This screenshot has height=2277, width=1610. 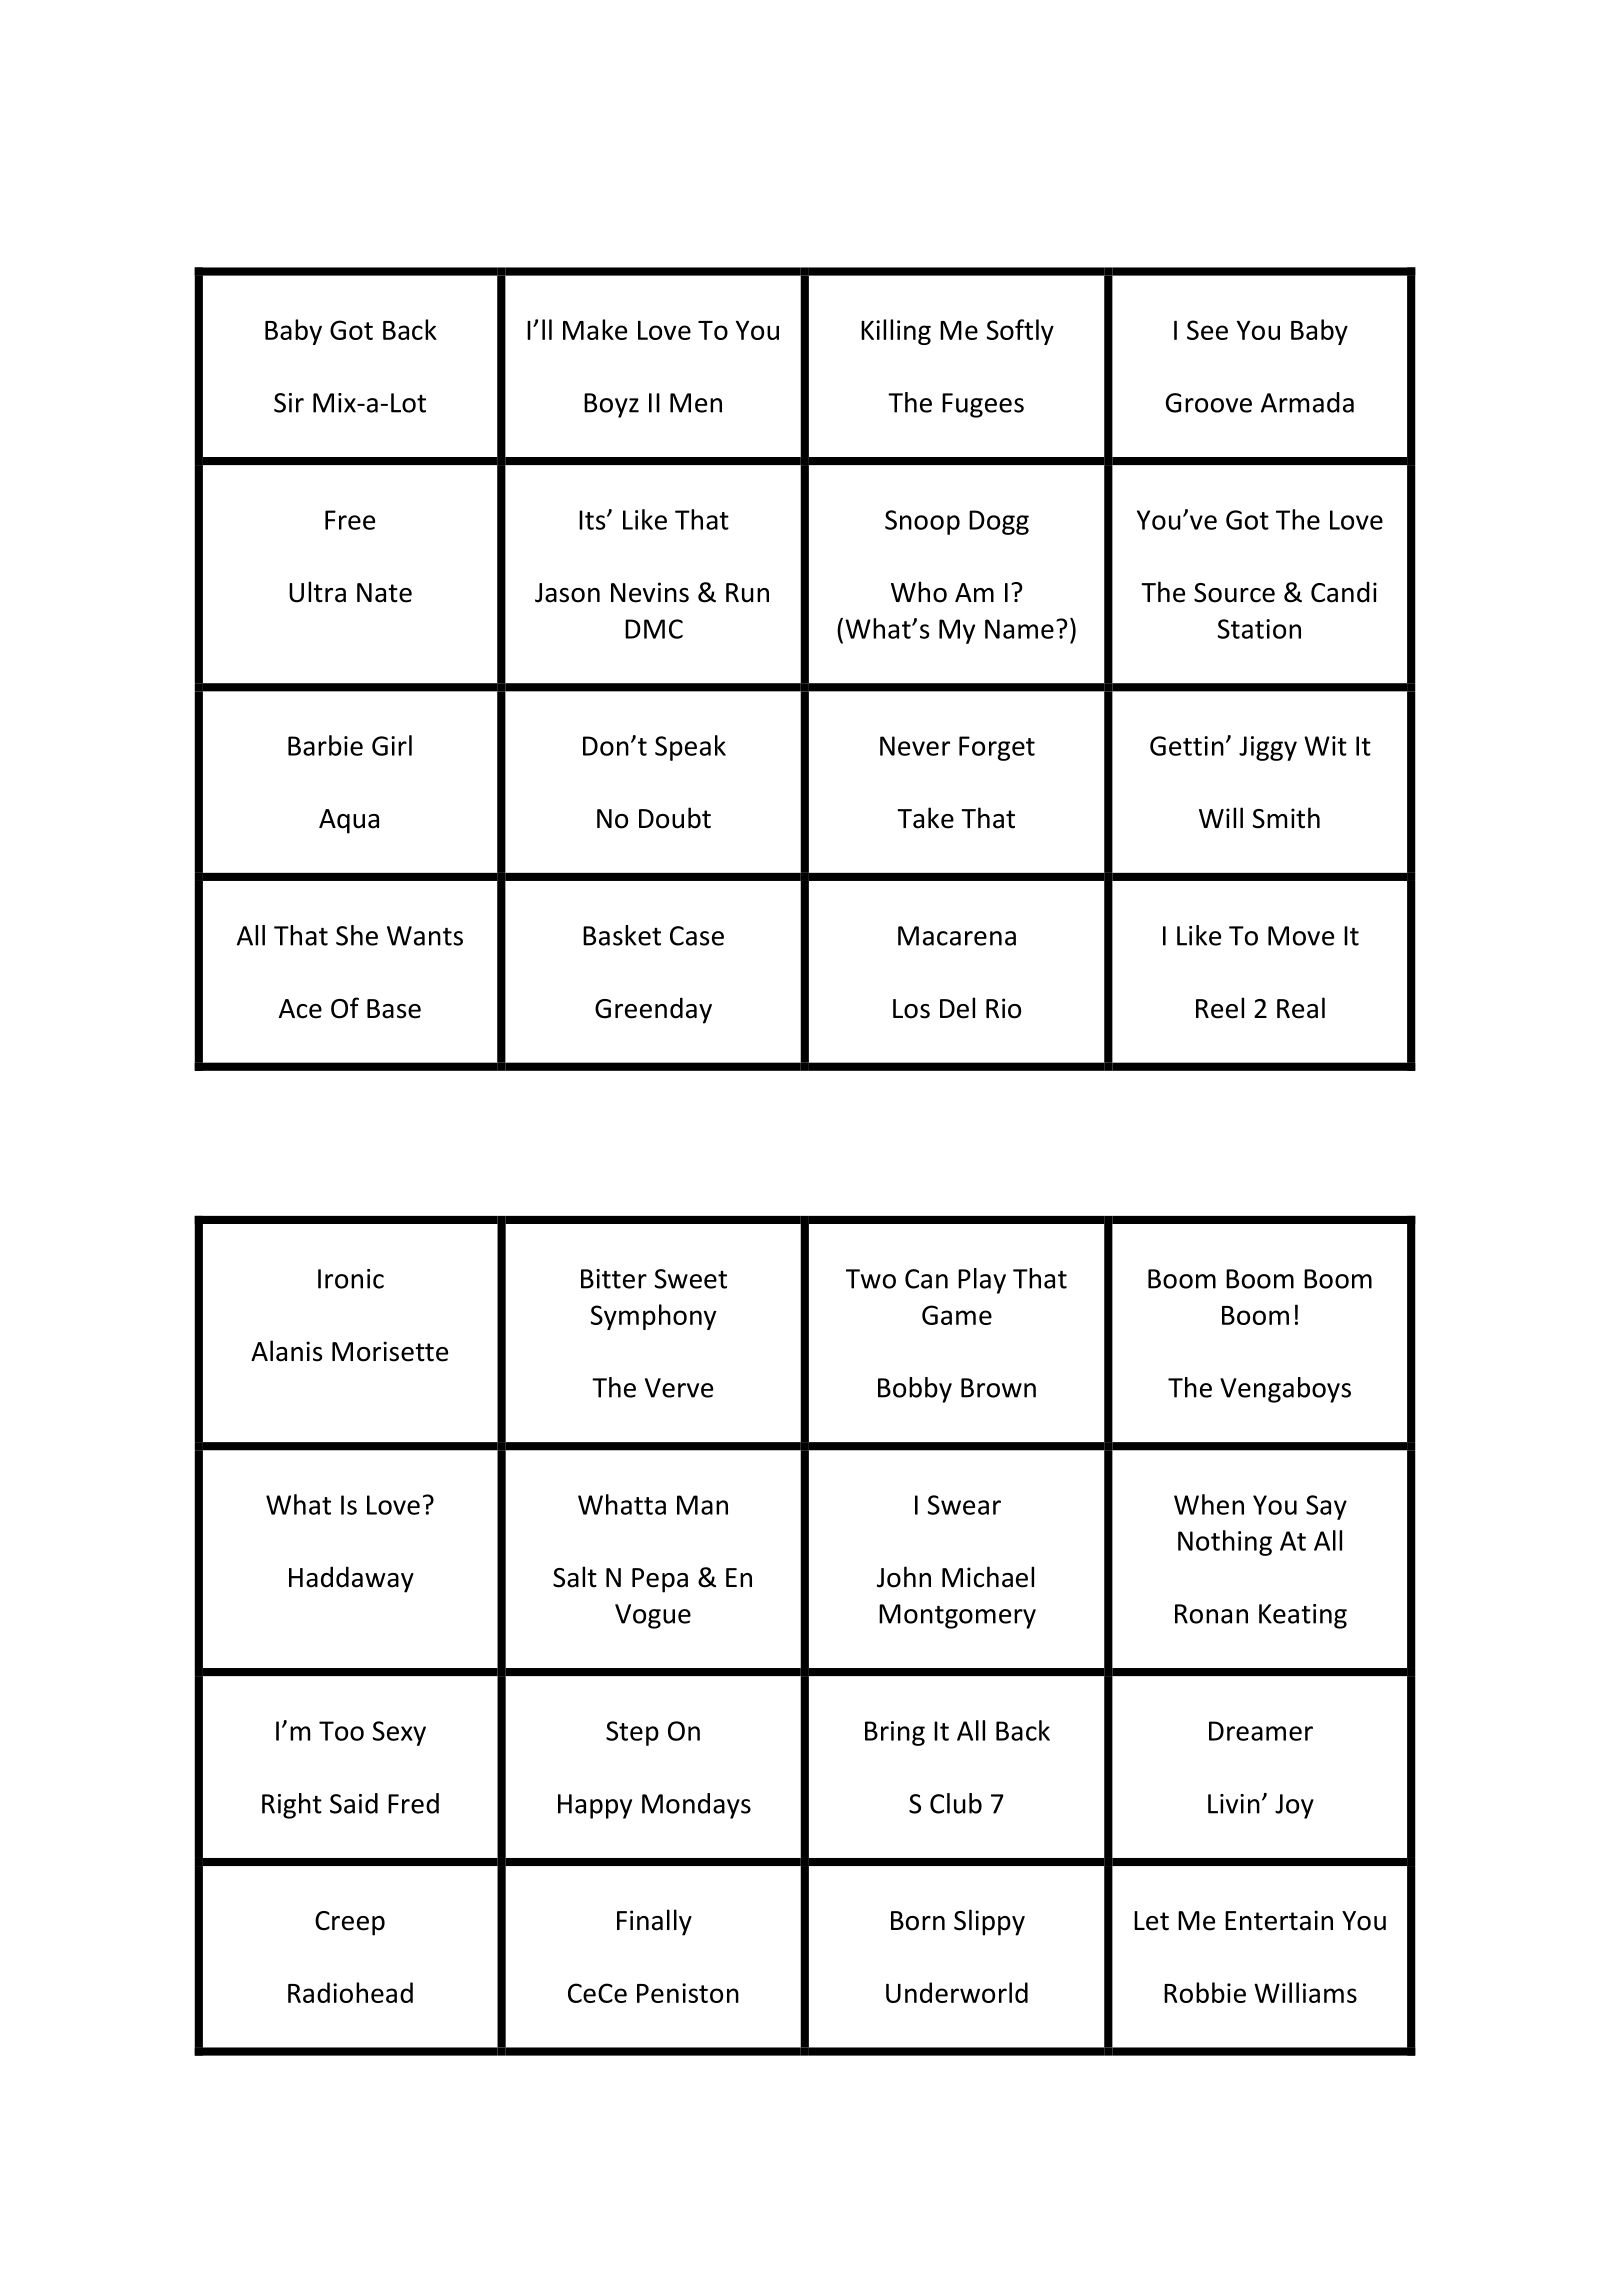 What do you see at coordinates (1209, 403) in the screenshot?
I see `Groove` at bounding box center [1209, 403].
